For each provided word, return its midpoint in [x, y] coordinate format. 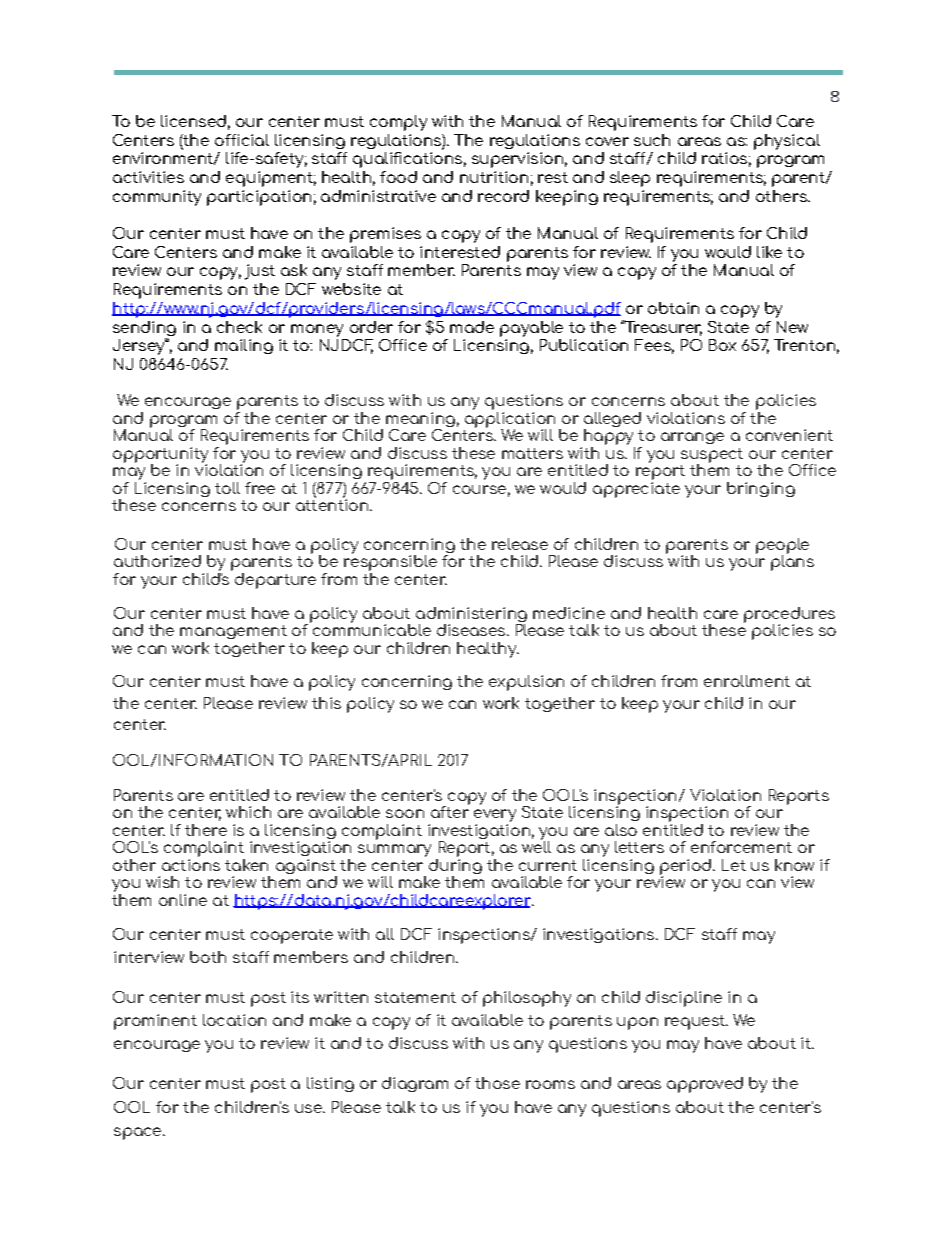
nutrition [494, 177]
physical [787, 142]
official [242, 140]
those [497, 1083]
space [139, 1133]
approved [705, 1085]
